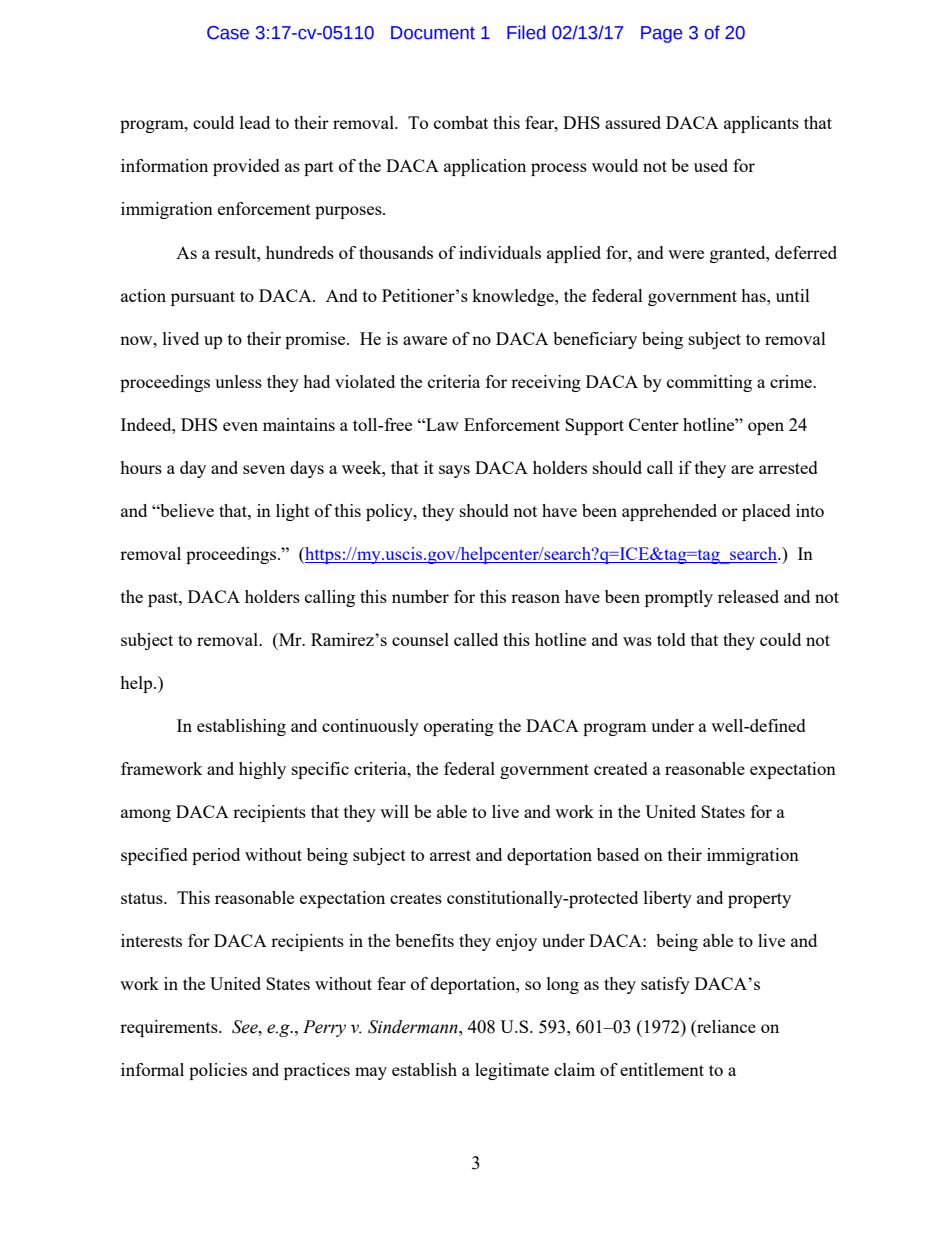  I want to click on released, so click(748, 596).
